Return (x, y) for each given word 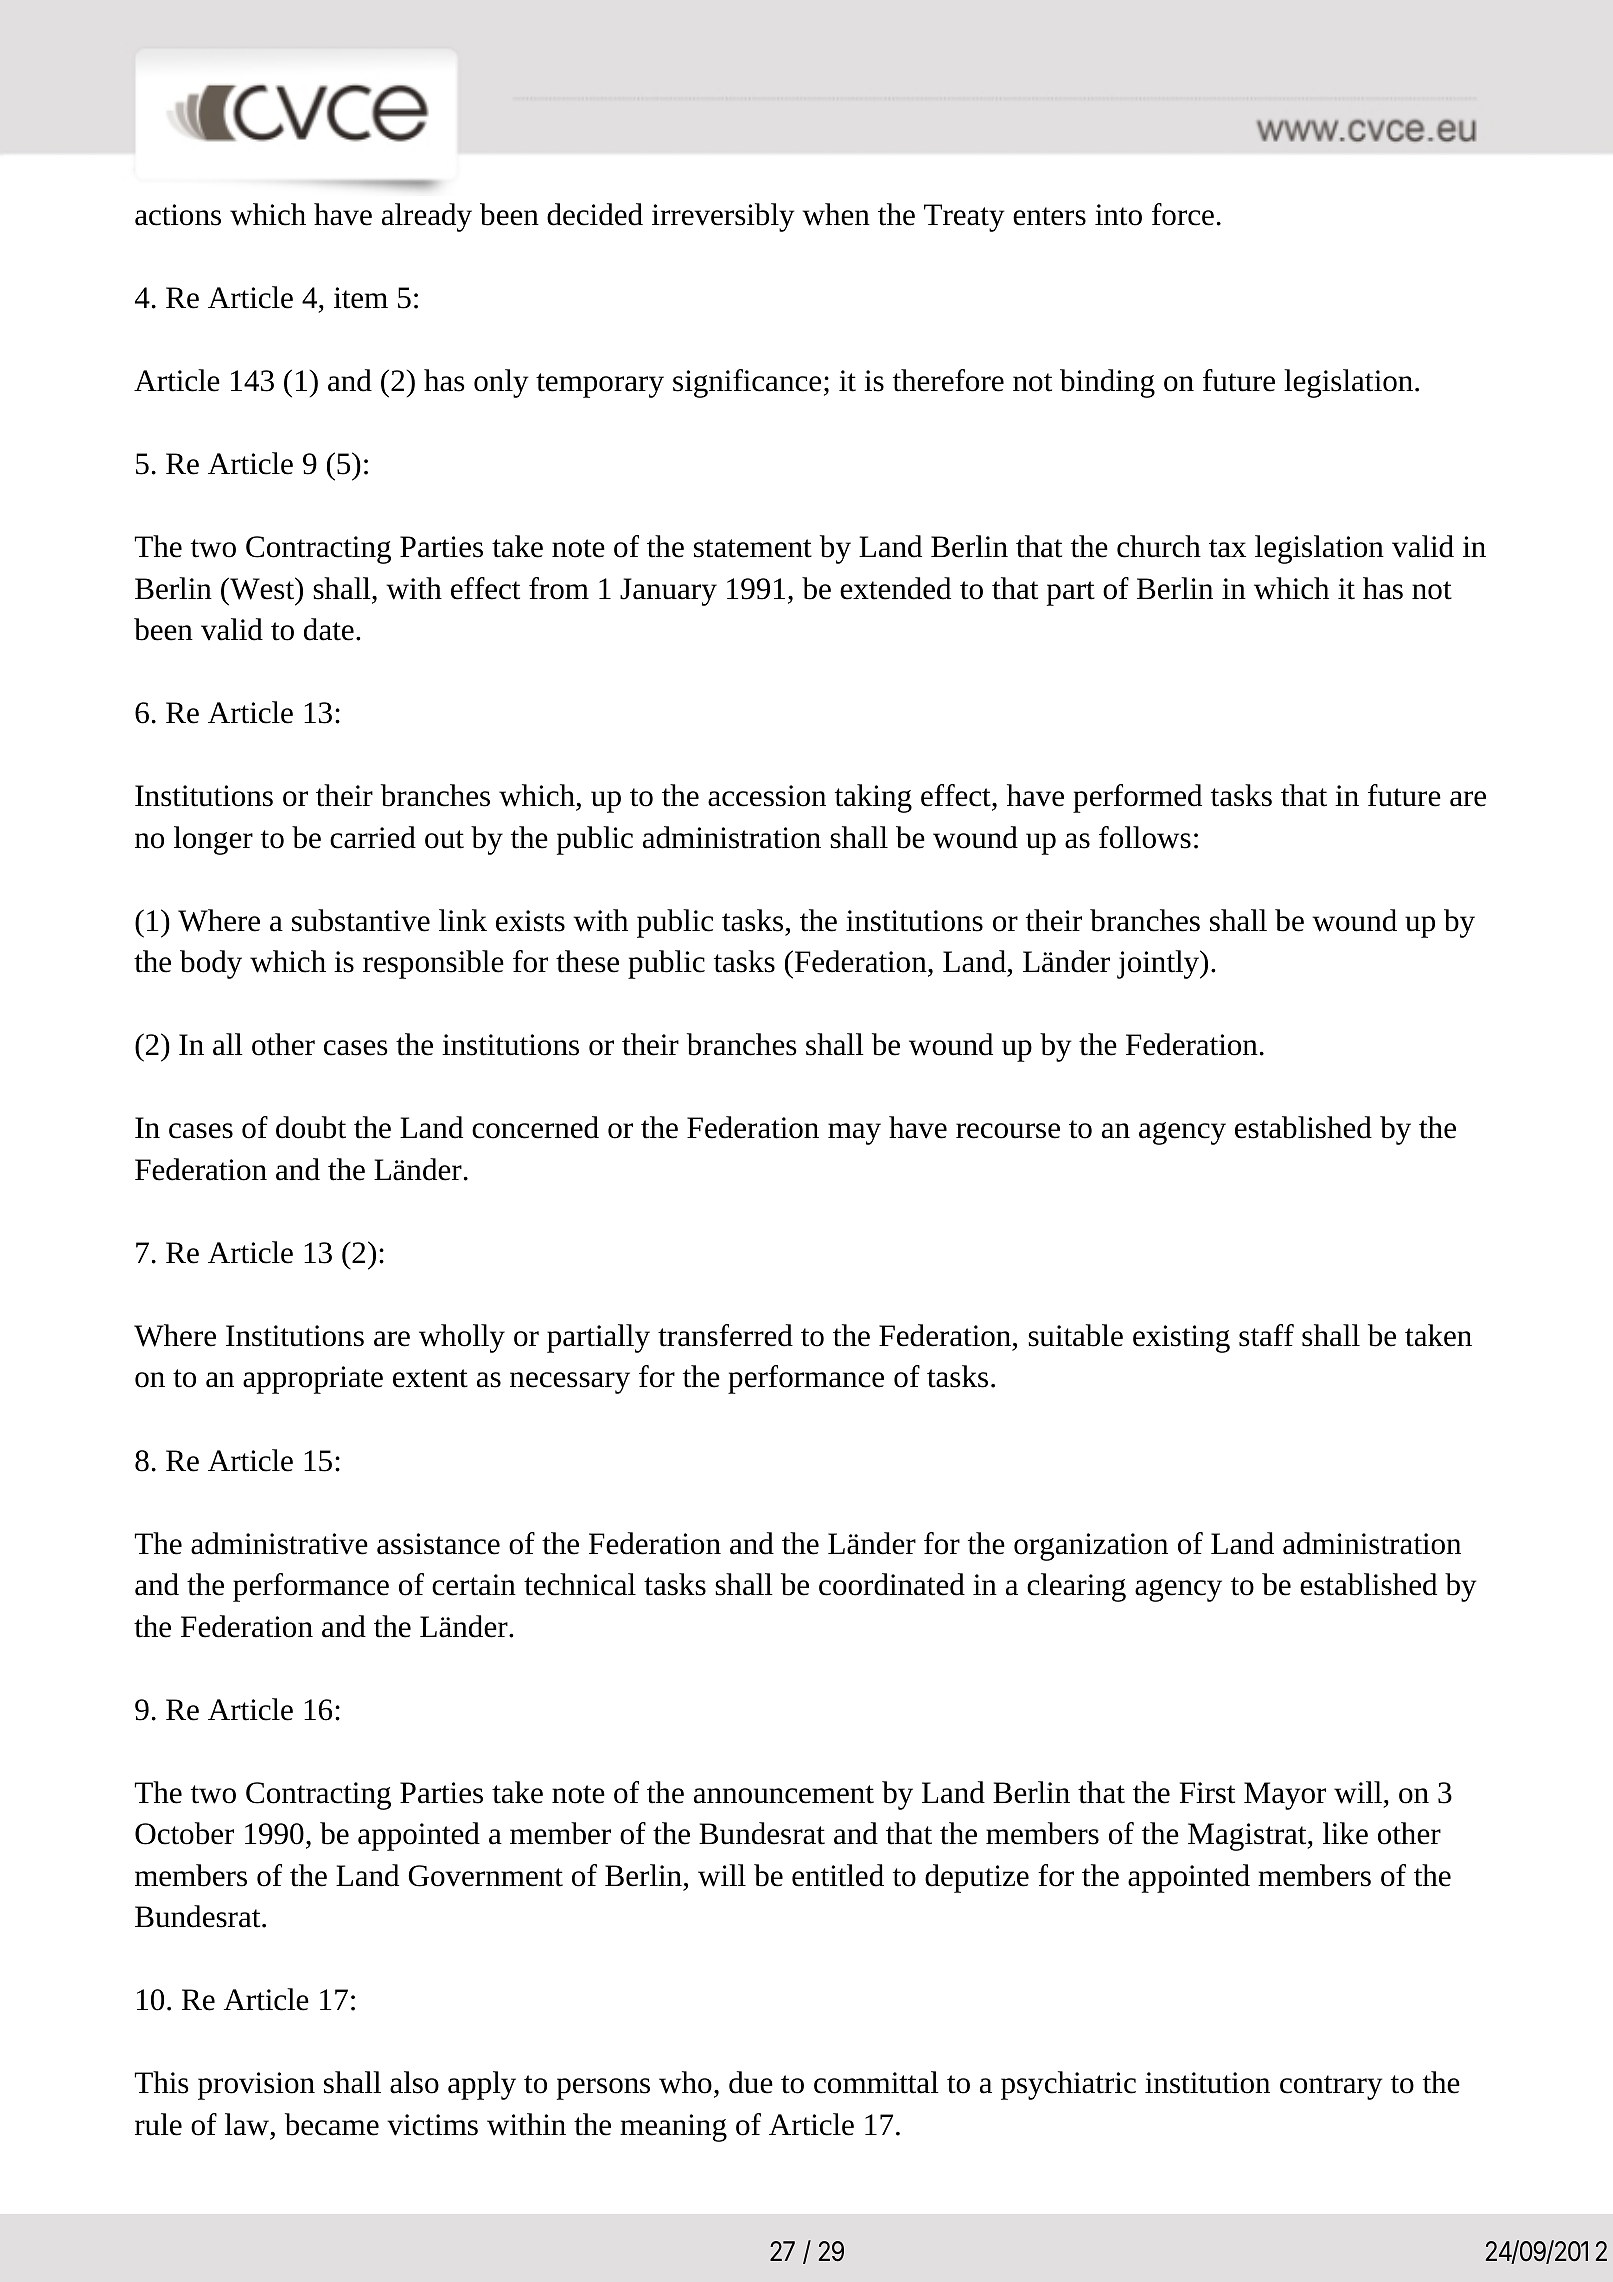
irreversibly (723, 217)
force (1183, 214)
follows (1145, 837)
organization (1091, 1547)
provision (256, 2086)
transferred (725, 1335)
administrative (279, 1543)
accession (767, 796)
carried (373, 837)
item (361, 298)
